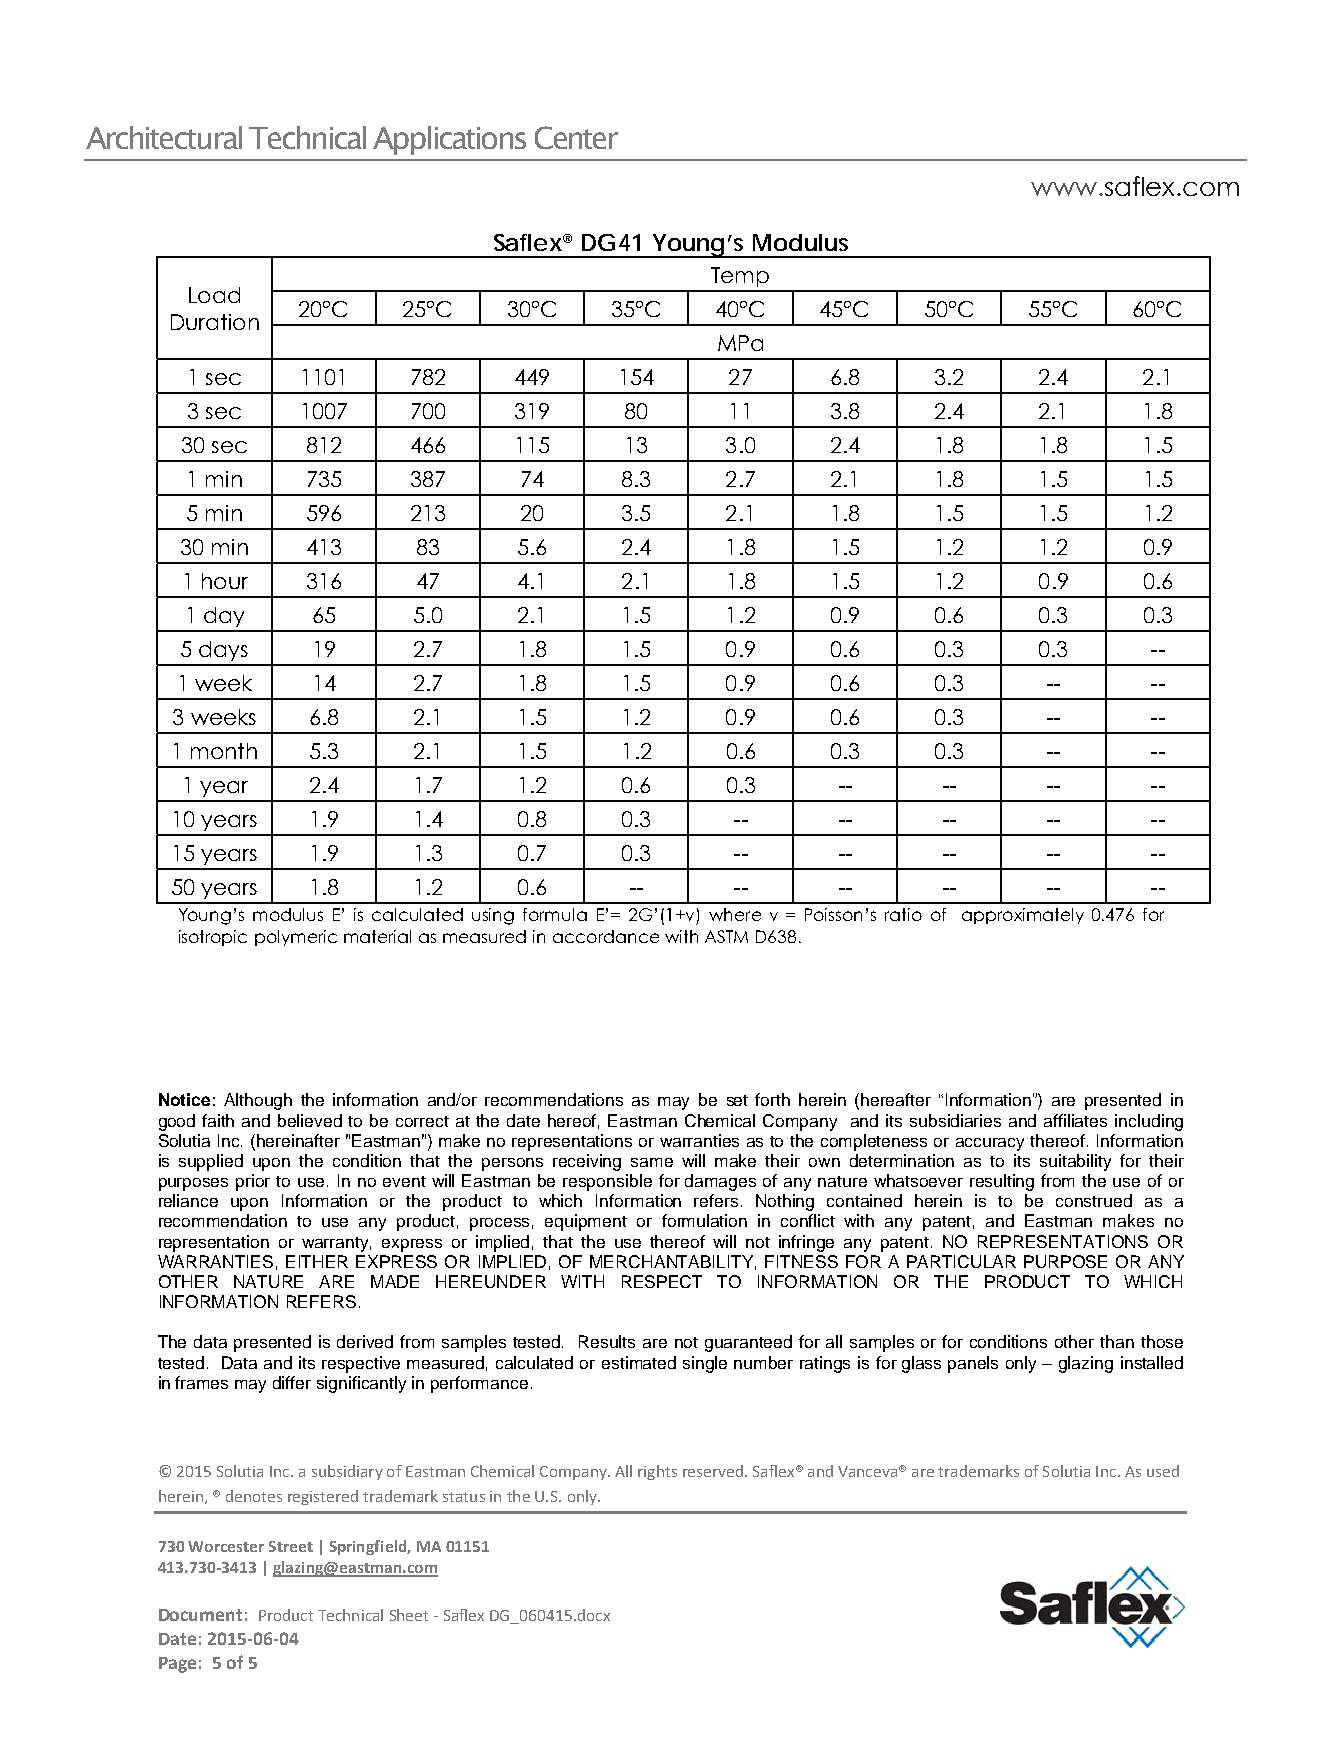  What do you see at coordinates (224, 751) in the image?
I see `month` at bounding box center [224, 751].
